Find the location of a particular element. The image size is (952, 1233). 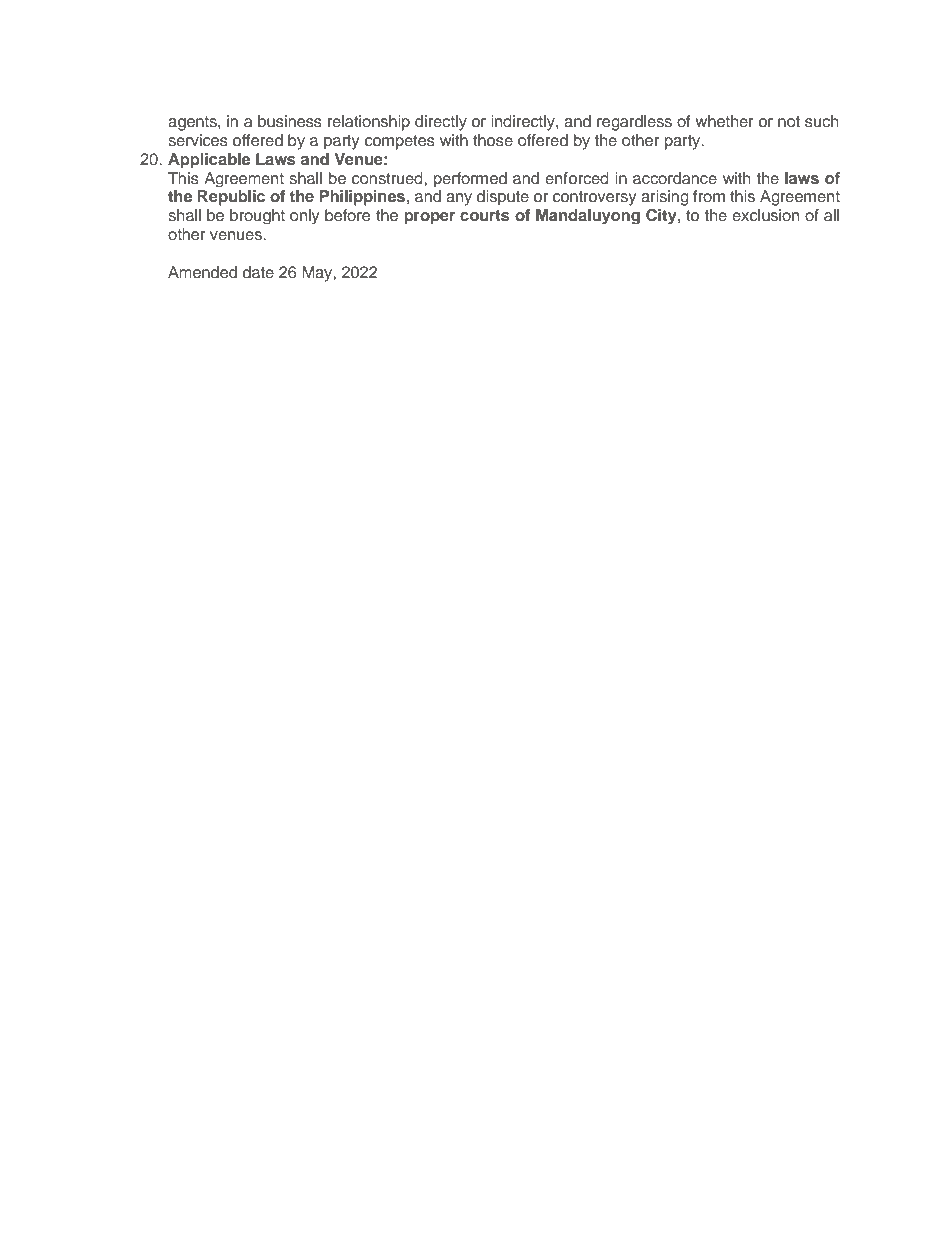

those is located at coordinates (493, 140).
